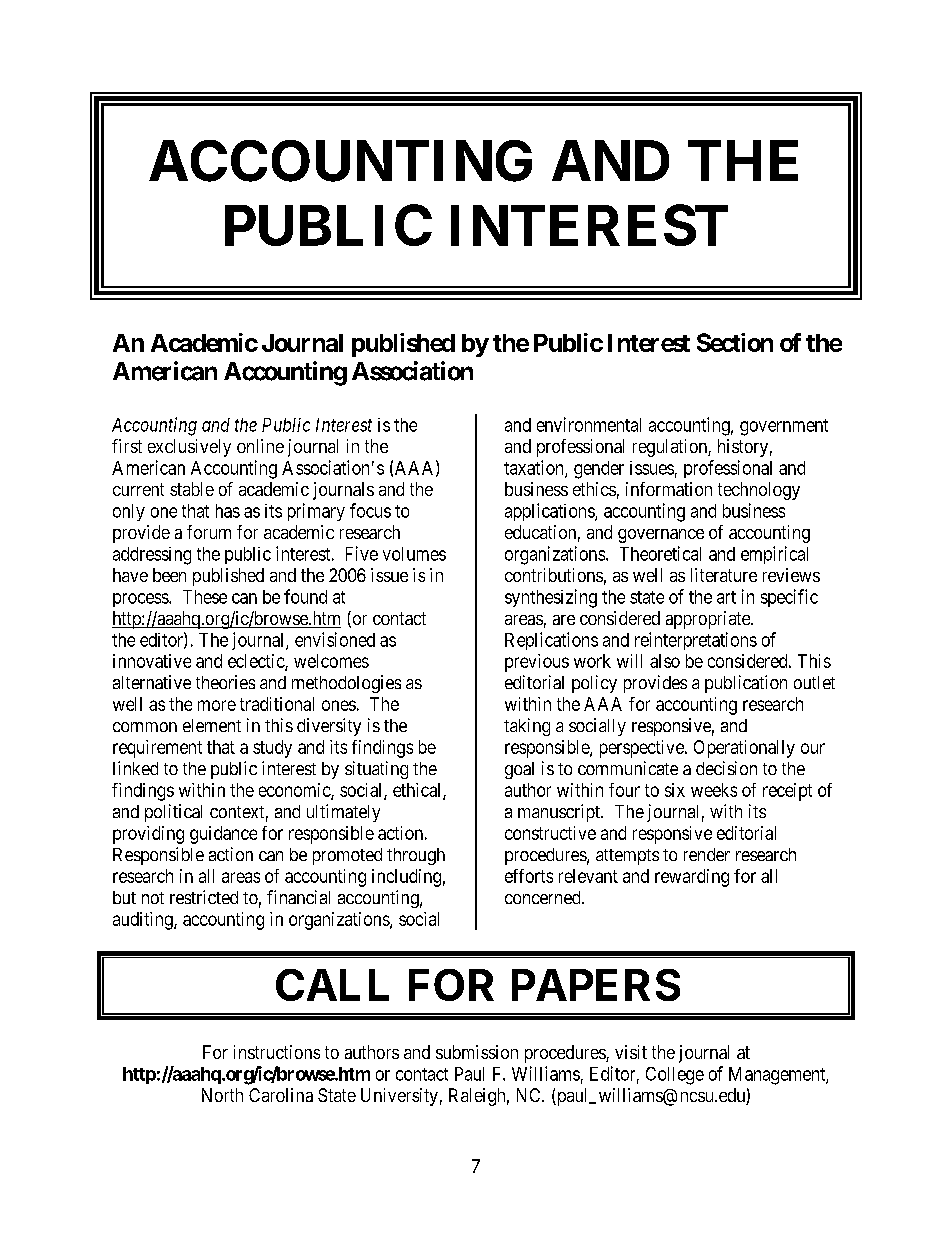 The width and height of the document is (952, 1233). I want to click on synthesizing, so click(551, 598).
